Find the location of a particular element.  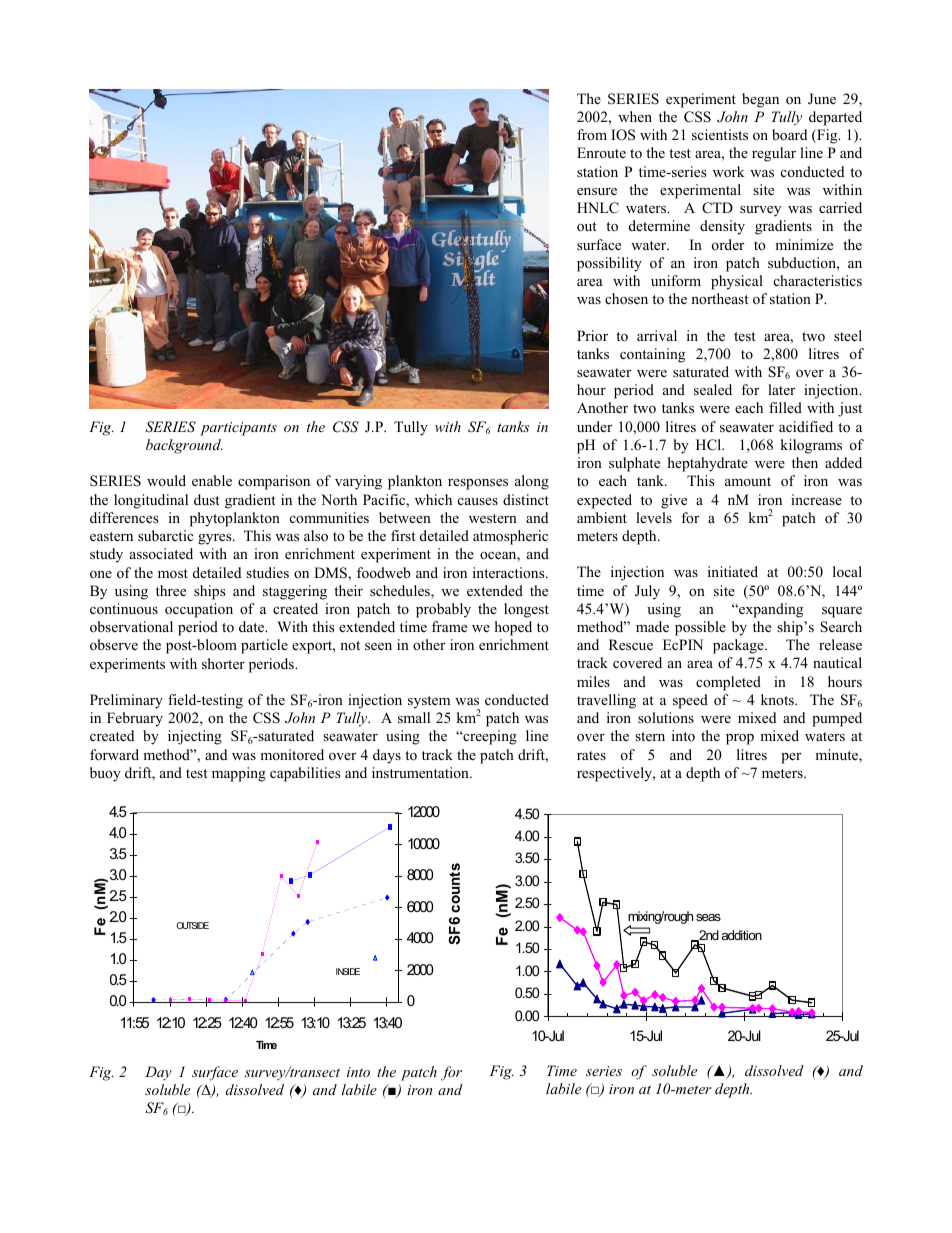

OUTSIDE is located at coordinates (192, 925).
